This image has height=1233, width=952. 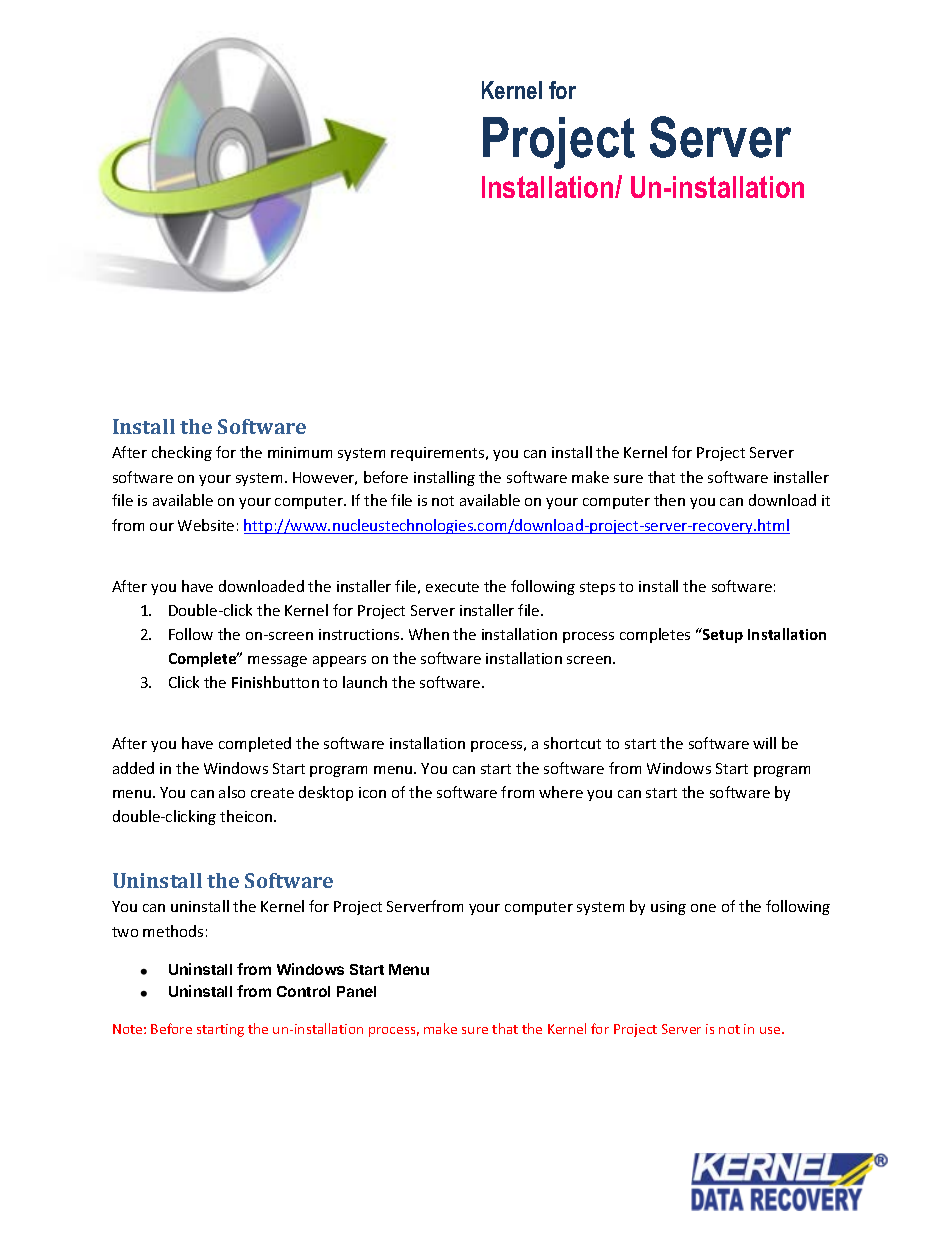 I want to click on will, so click(x=764, y=743).
